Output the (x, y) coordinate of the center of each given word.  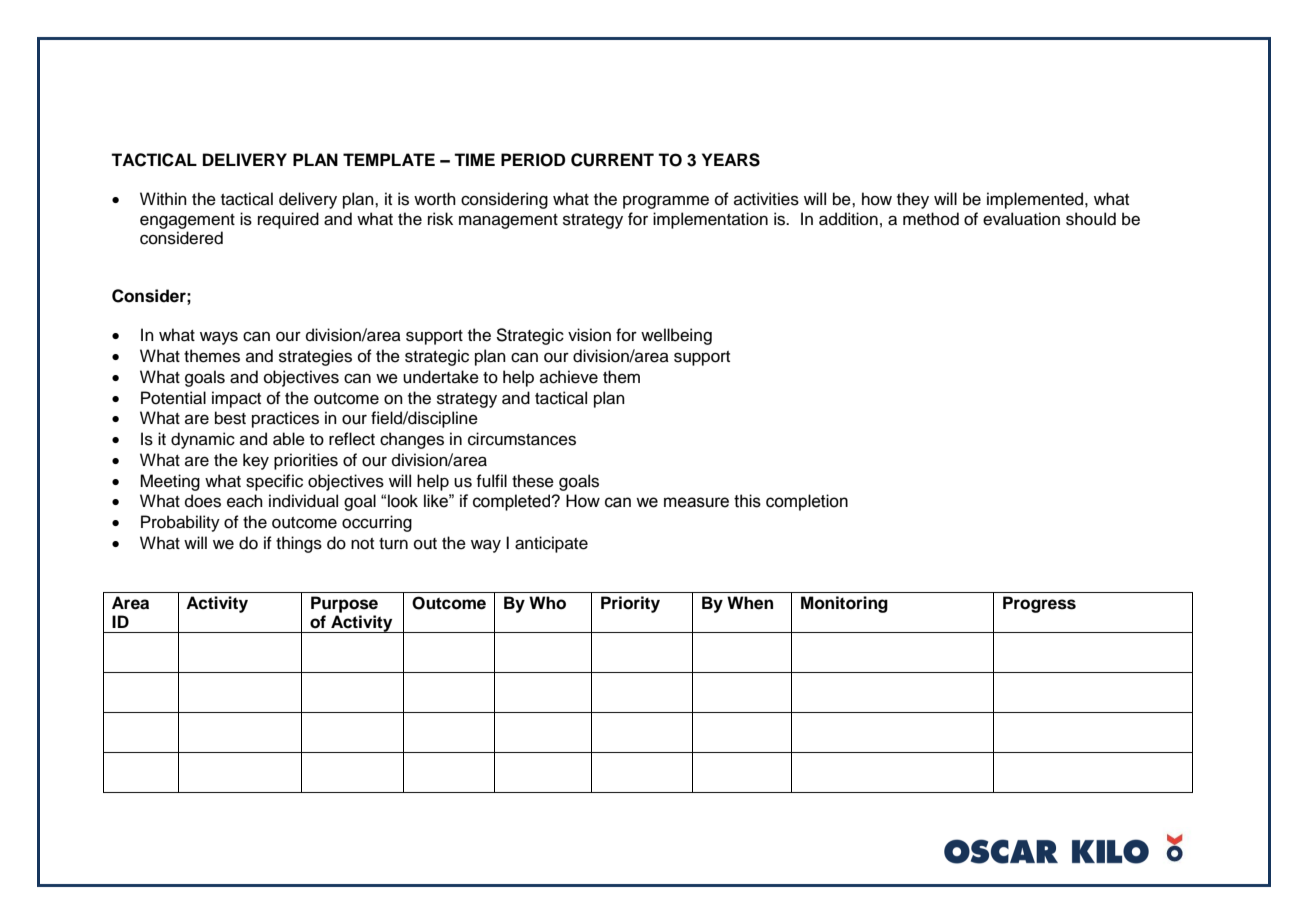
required (288, 220)
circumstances (522, 439)
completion (807, 502)
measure (696, 502)
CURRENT (612, 160)
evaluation (1021, 219)
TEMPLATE (389, 159)
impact (236, 399)
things (299, 544)
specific (274, 482)
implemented (1036, 200)
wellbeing (676, 336)
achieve (569, 377)
